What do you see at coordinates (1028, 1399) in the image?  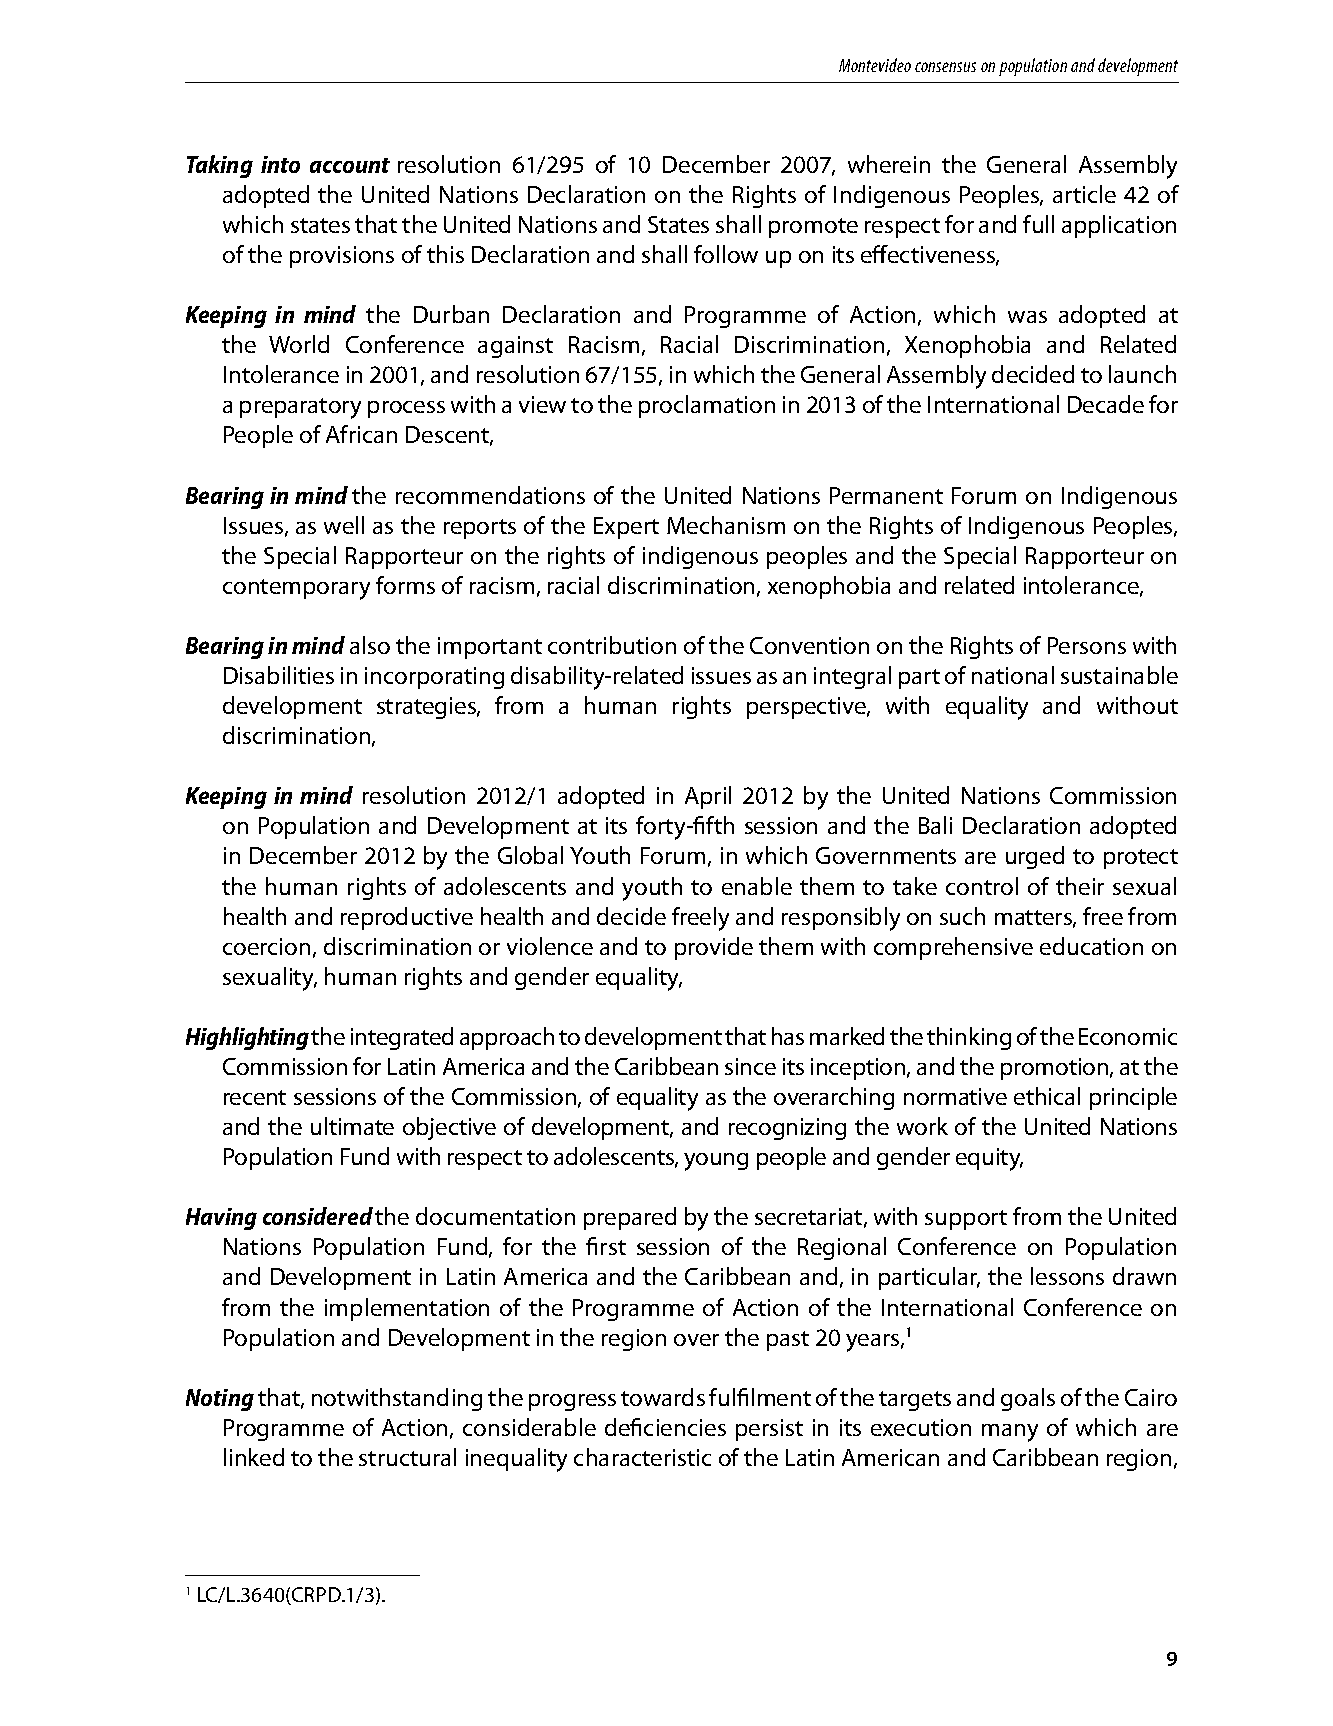 I see `goals` at bounding box center [1028, 1399].
